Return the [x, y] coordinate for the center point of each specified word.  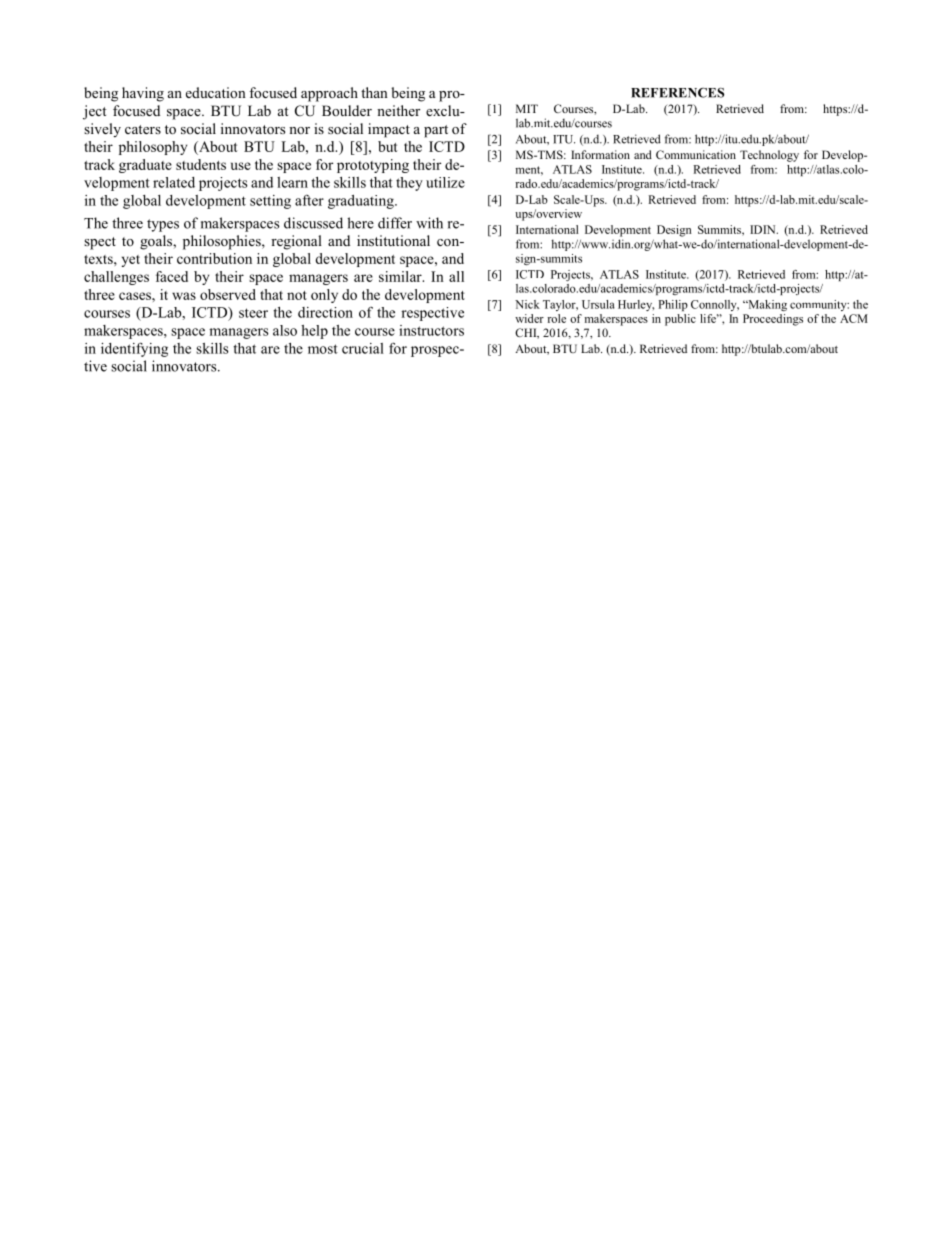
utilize [445, 182]
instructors [431, 330]
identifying [134, 349]
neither [398, 110]
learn [292, 182]
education [216, 92]
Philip [673, 305]
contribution [214, 258]
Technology [769, 156]
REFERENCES [677, 92]
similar [401, 276]
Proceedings [773, 320]
